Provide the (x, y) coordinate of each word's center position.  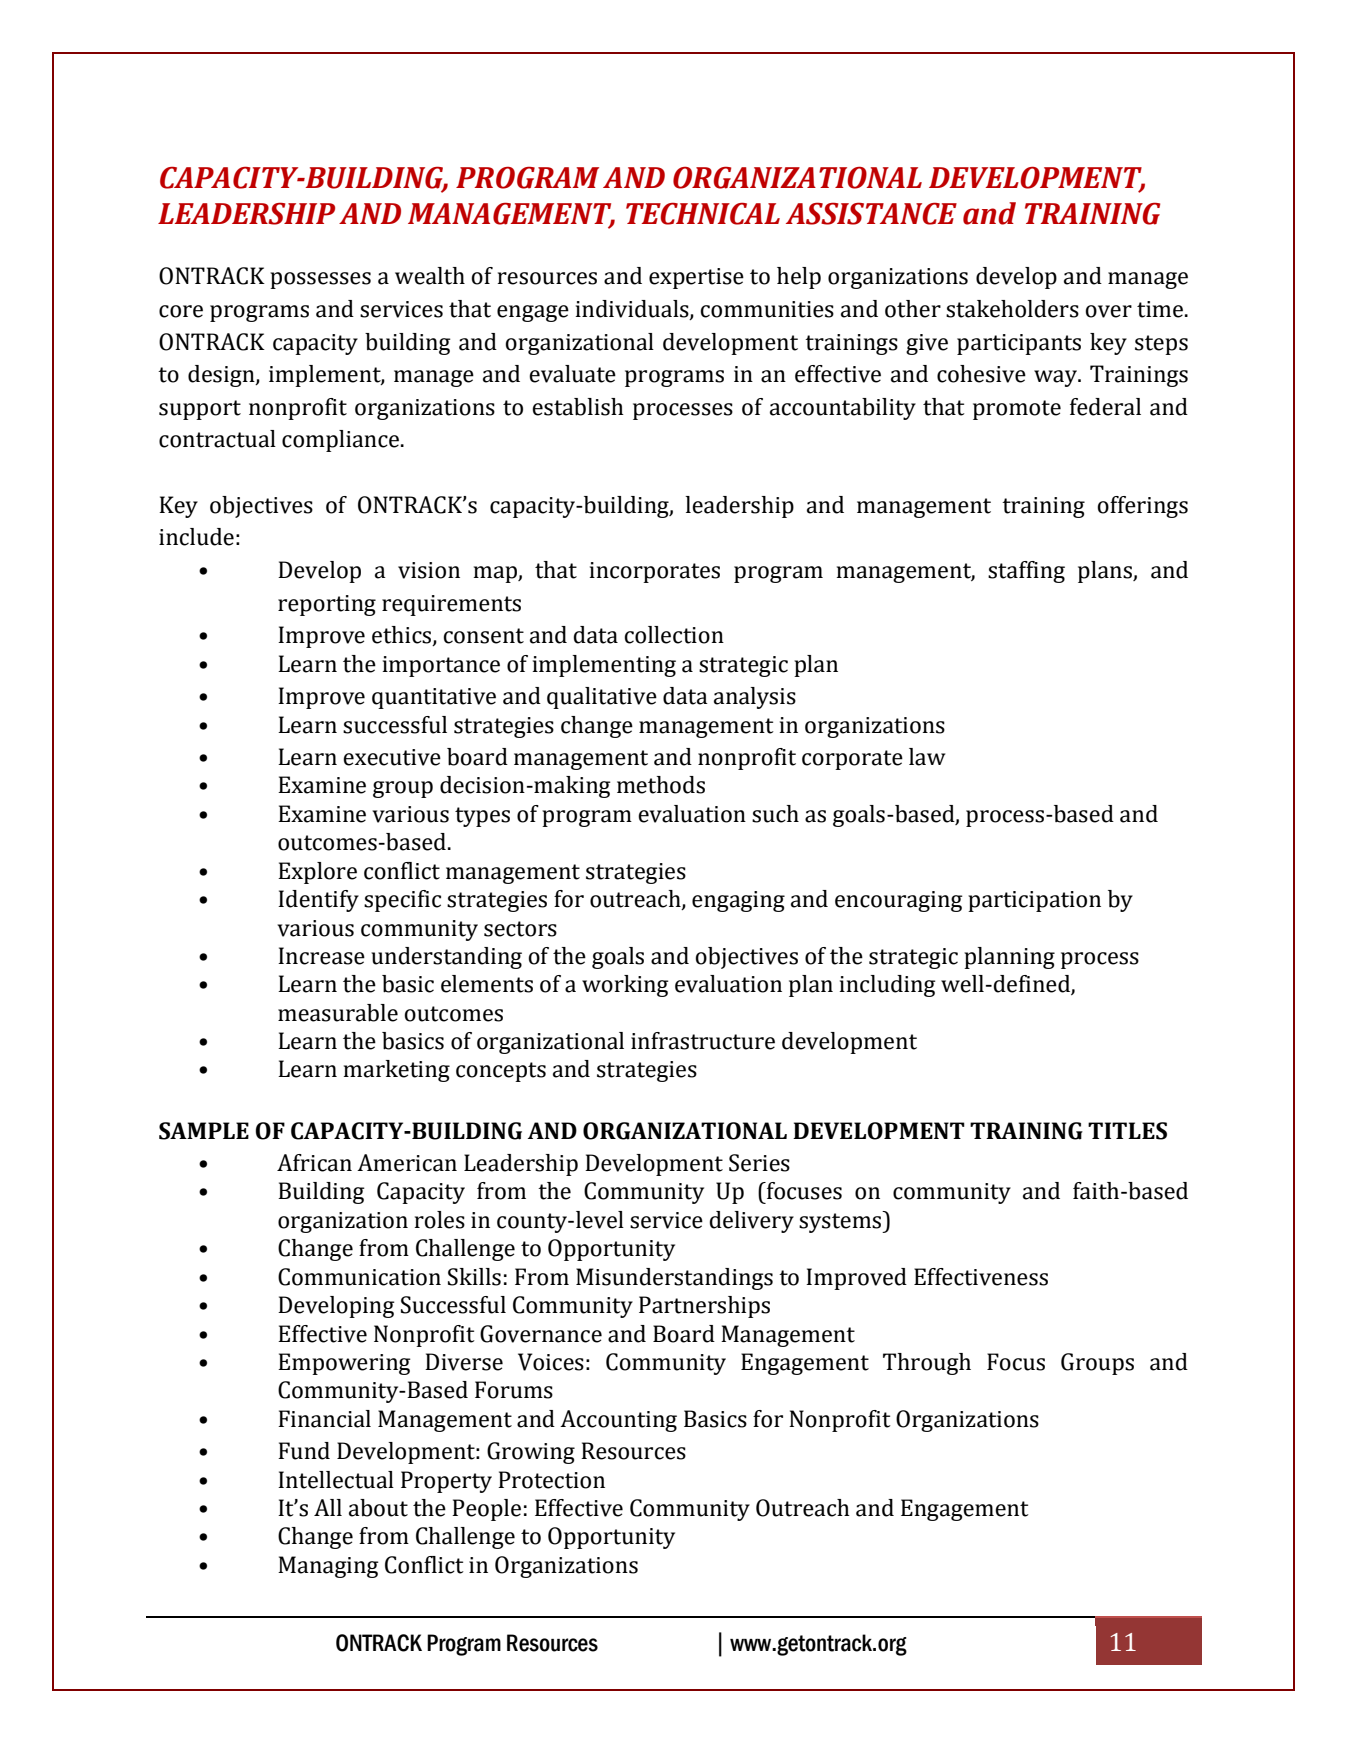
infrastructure (703, 1041)
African (314, 1163)
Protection (551, 1480)
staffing (1026, 572)
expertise (696, 278)
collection (674, 635)
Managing (328, 1567)
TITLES (1127, 1131)
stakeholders (1012, 309)
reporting (327, 605)
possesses (320, 280)
